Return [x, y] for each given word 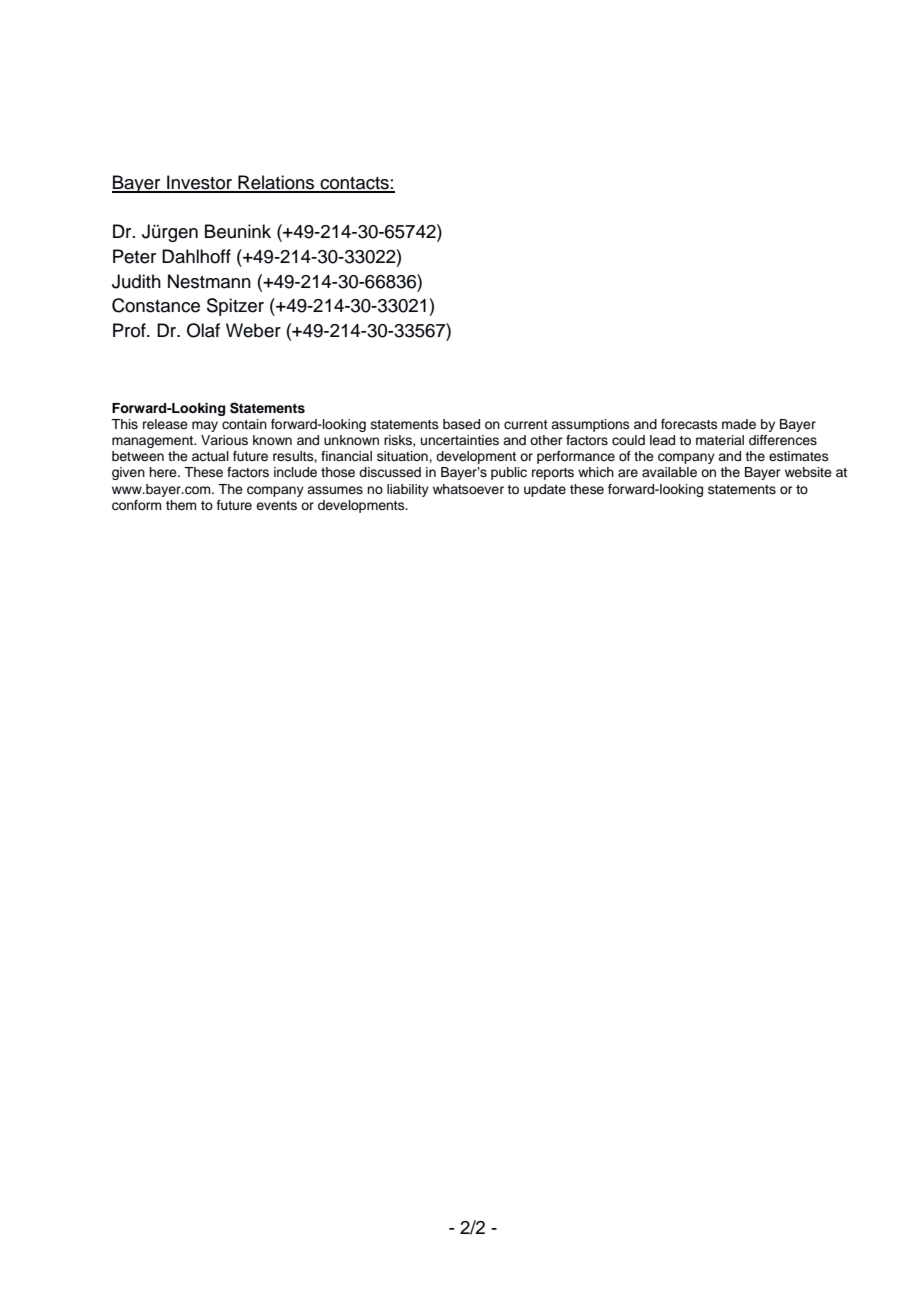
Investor [199, 183]
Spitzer [235, 307]
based [461, 424]
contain [244, 424]
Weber [253, 330]
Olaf [203, 330]
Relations [276, 183]
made [739, 424]
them [181, 505]
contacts [354, 184]
